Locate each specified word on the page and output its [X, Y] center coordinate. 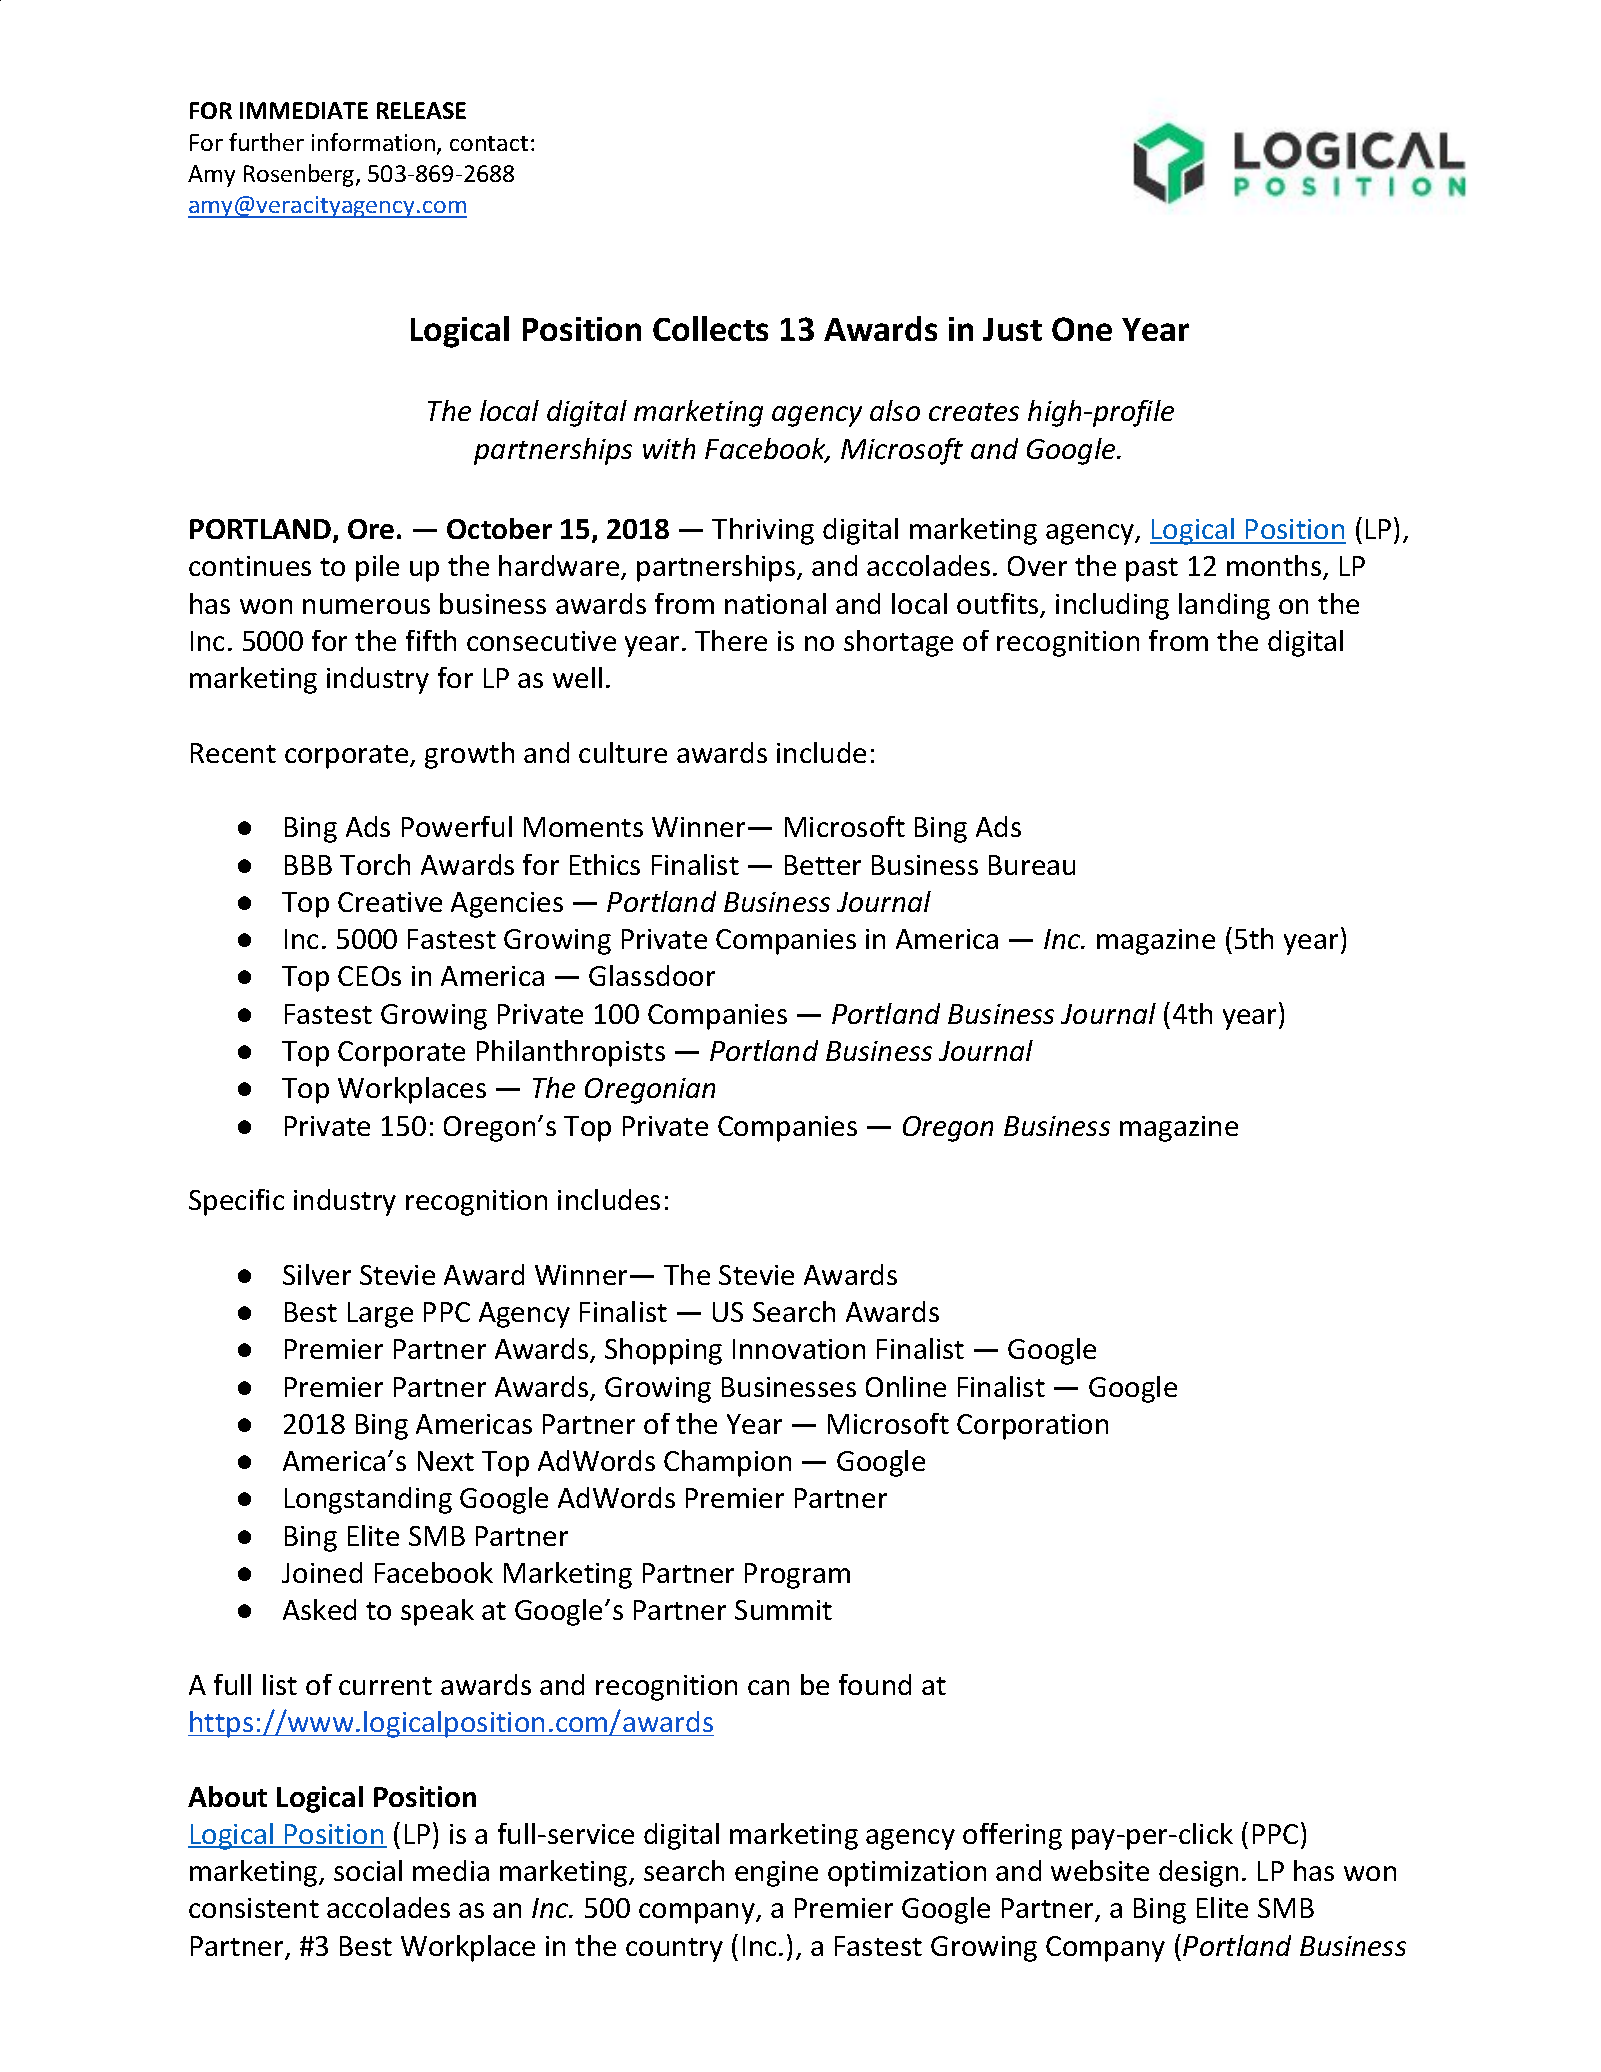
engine [776, 1874]
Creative [390, 902]
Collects [710, 328]
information [373, 142]
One [1082, 329]
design [1198, 1873]
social [368, 1870]
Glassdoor [652, 975]
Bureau [1032, 865]
